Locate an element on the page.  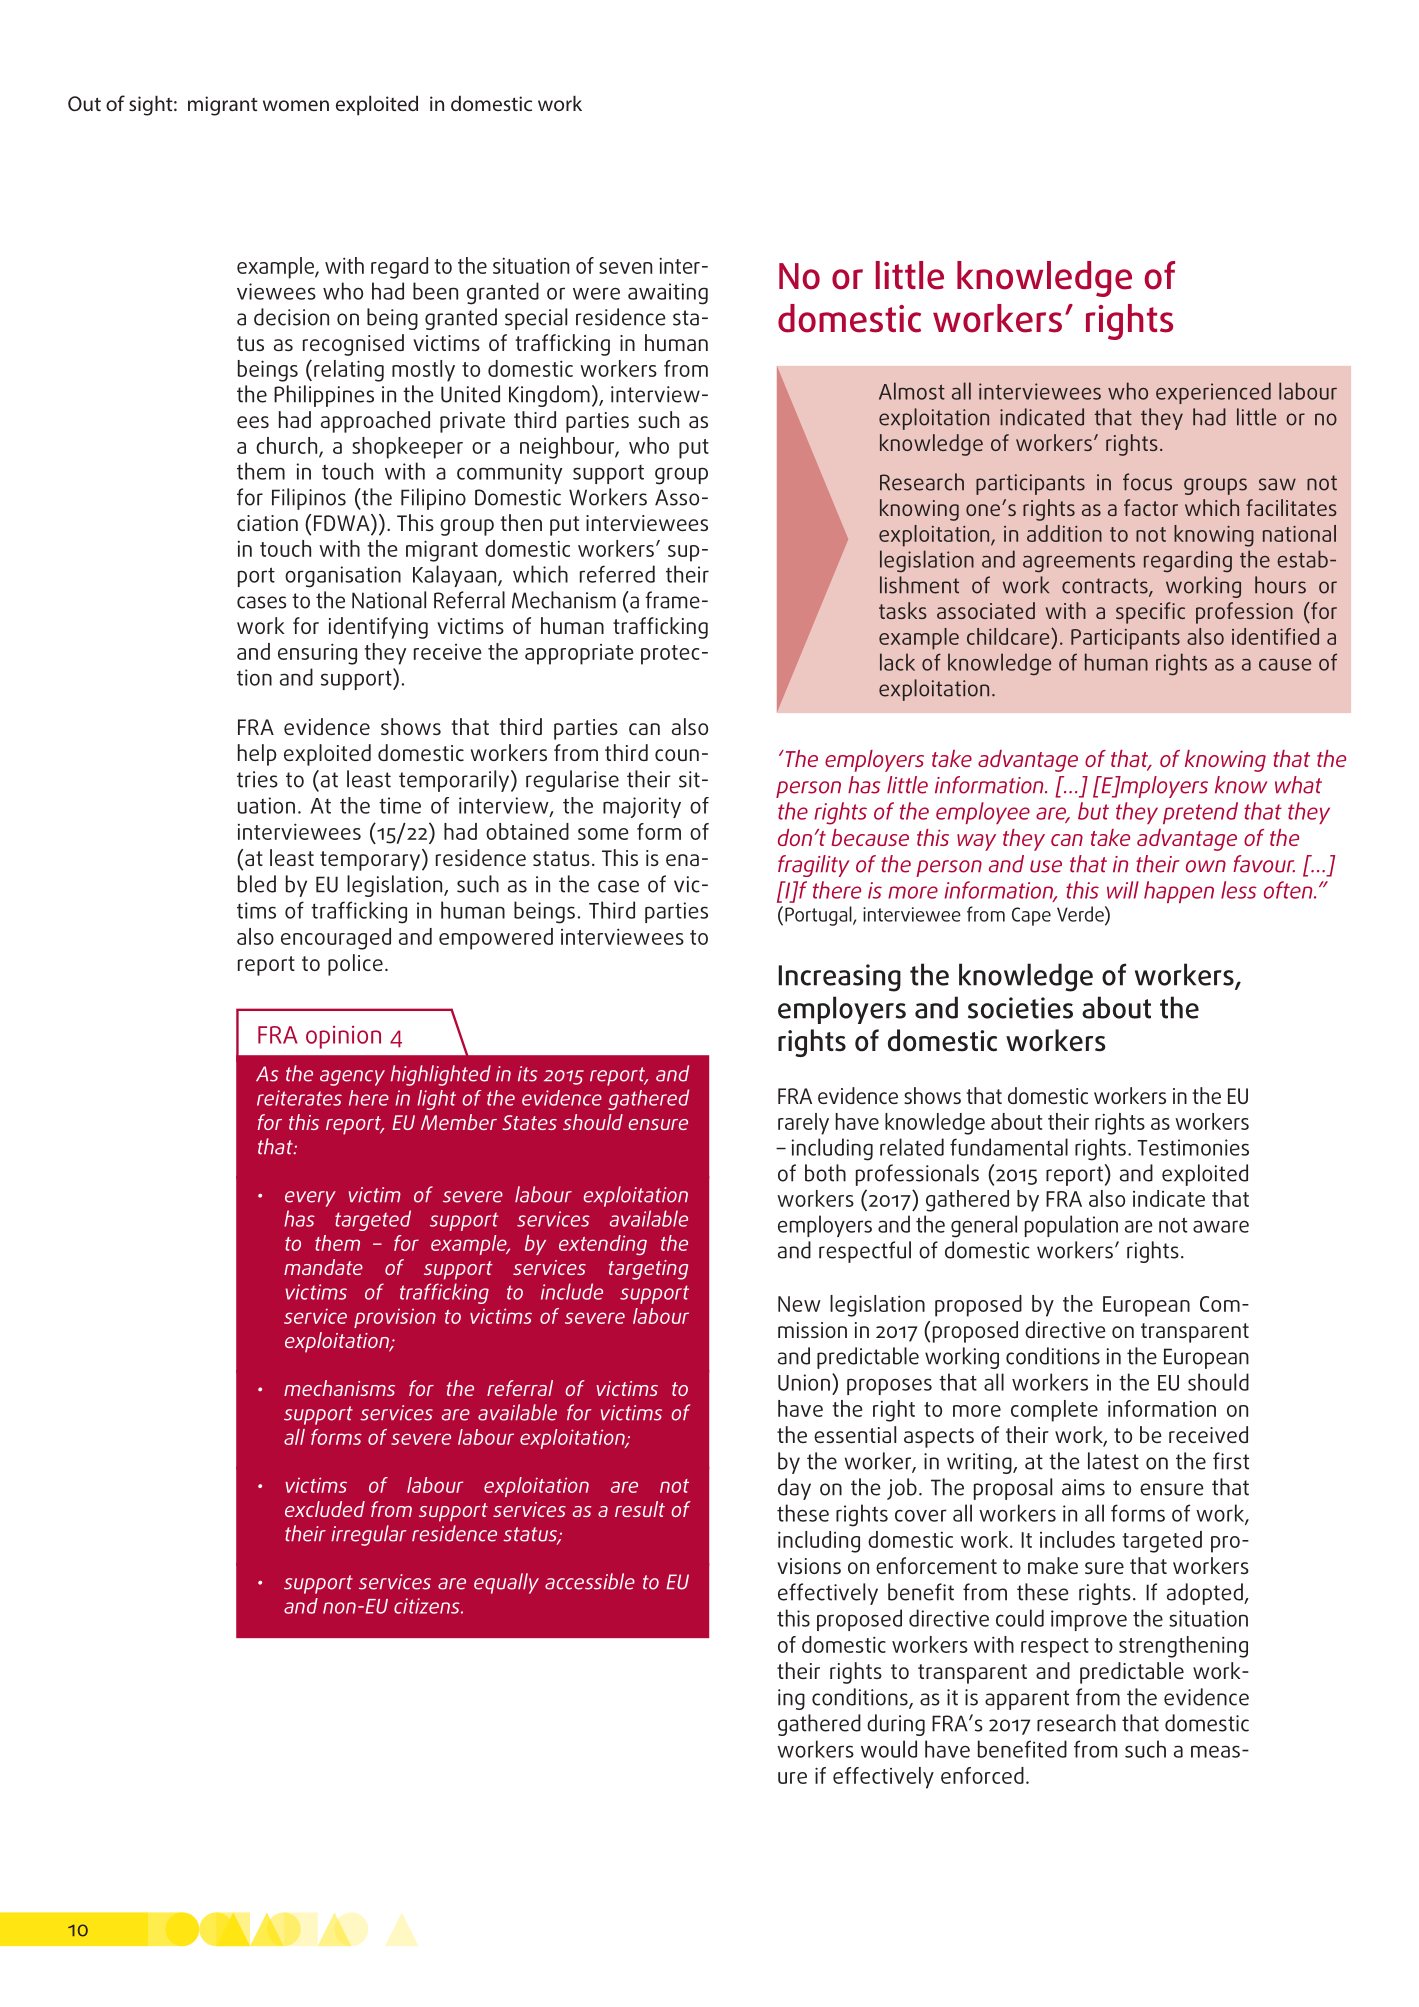
citizens is located at coordinates (428, 1606).
